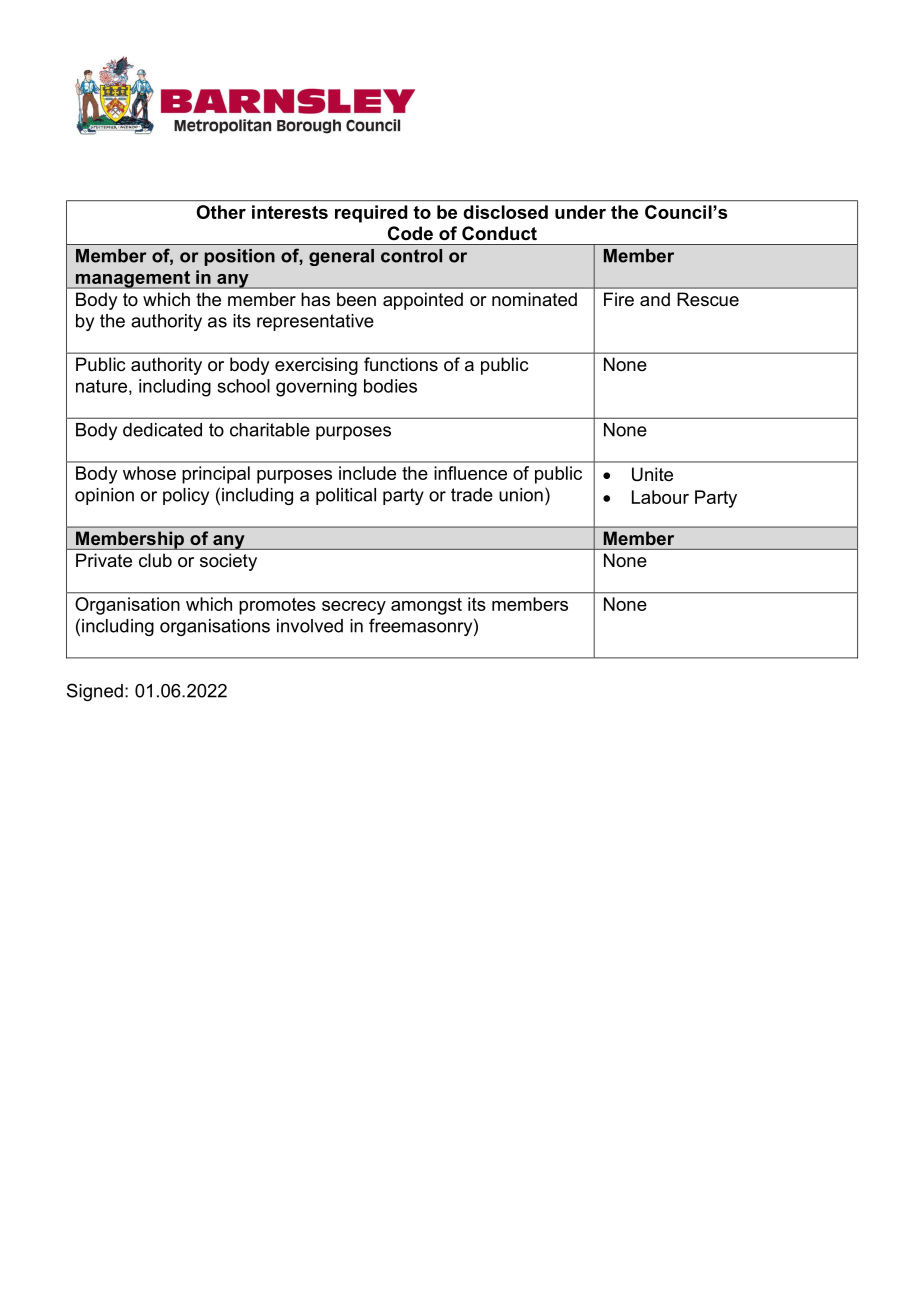 Image resolution: width=924 pixels, height=1308 pixels. What do you see at coordinates (367, 473) in the screenshot?
I see `include` at bounding box center [367, 473].
